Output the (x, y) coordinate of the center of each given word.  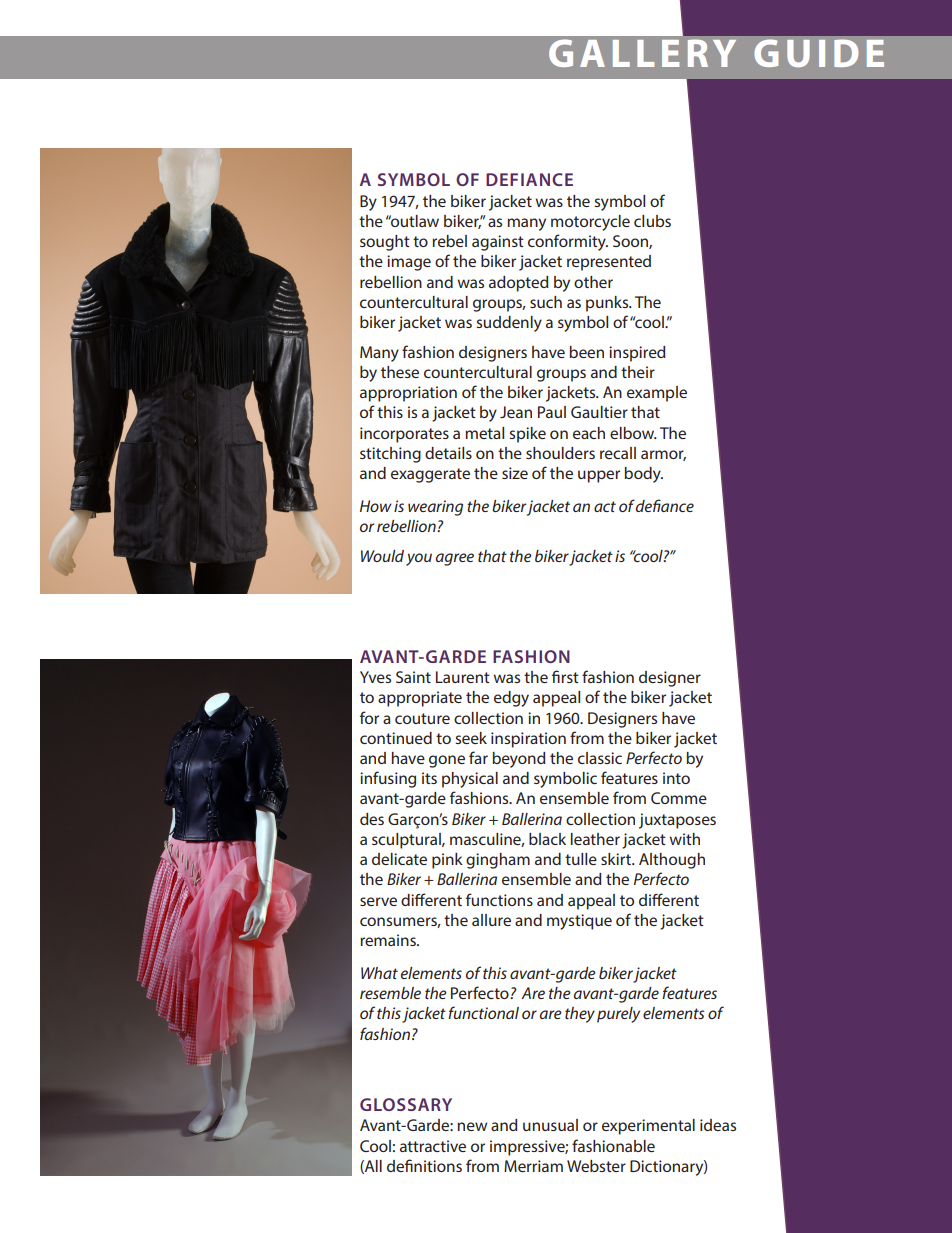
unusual (550, 1125)
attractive (433, 1146)
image (409, 263)
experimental (648, 1127)
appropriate (420, 699)
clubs (652, 221)
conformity (568, 242)
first (565, 676)
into (676, 778)
